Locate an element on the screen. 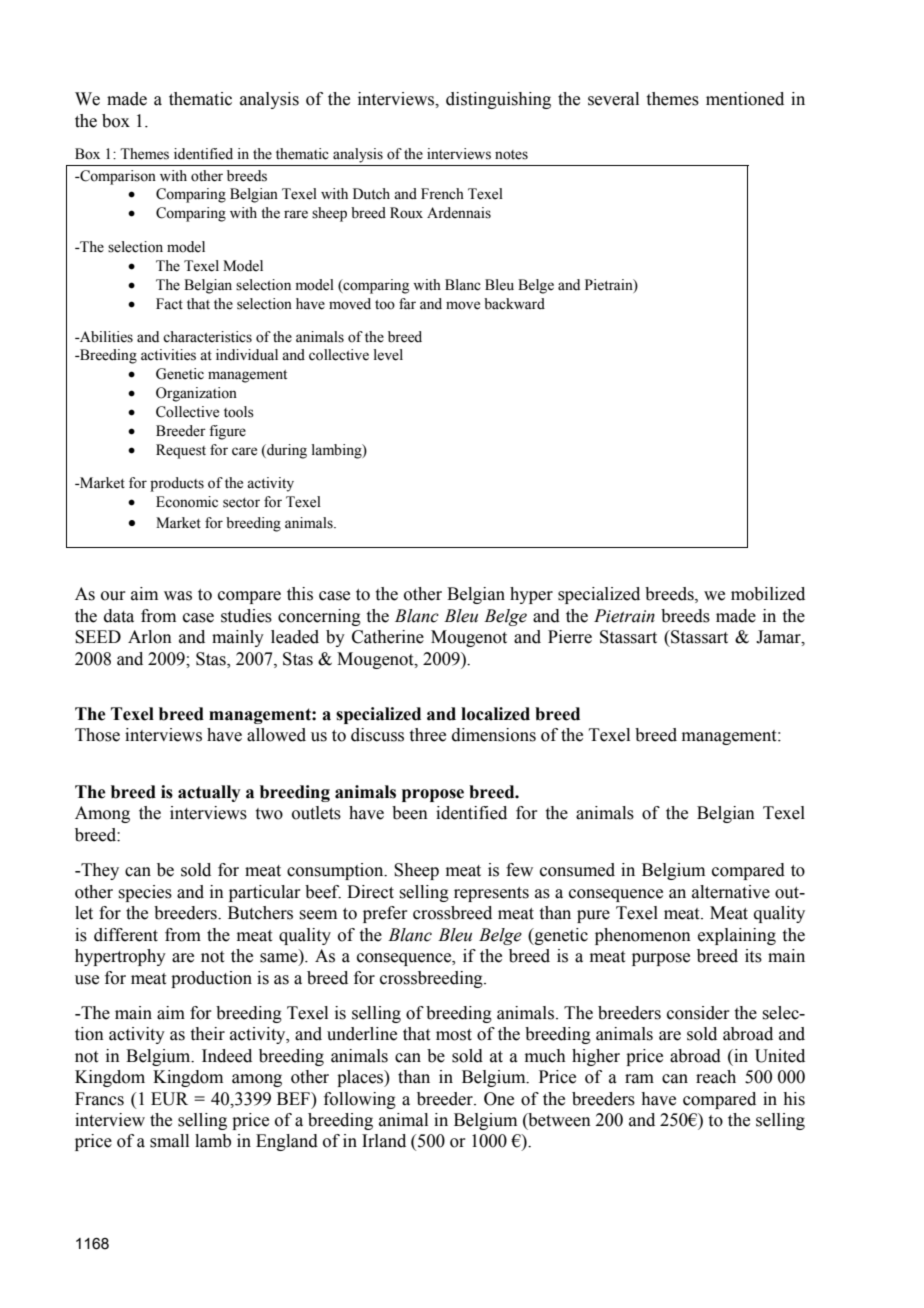 The height and width of the screenshot is (1308, 924). Comparison is located at coordinates (117, 177).
